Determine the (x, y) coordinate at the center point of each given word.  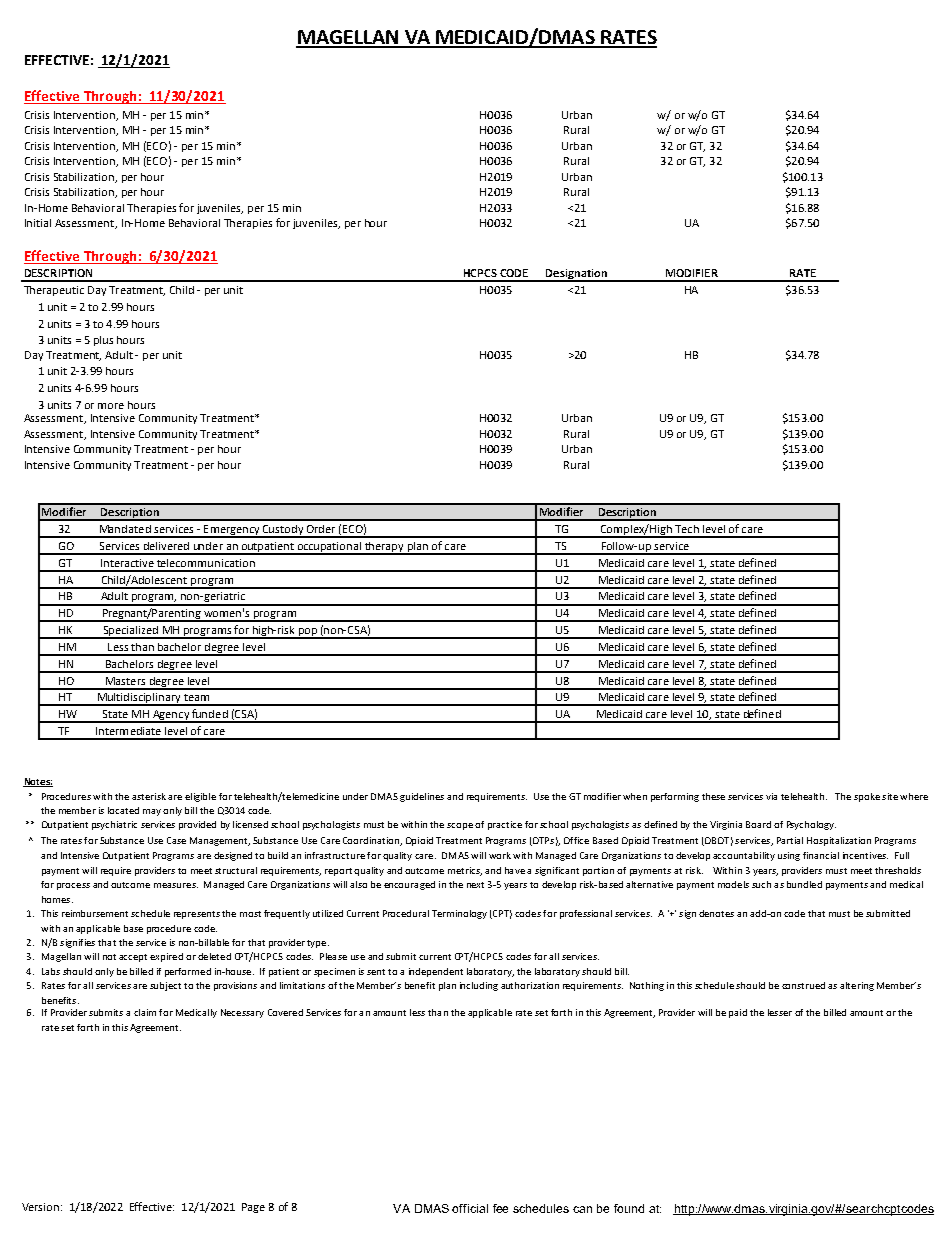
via (771, 796)
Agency (170, 716)
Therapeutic (54, 291)
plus (103, 341)
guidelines (422, 797)
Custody (283, 531)
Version (40, 1207)
